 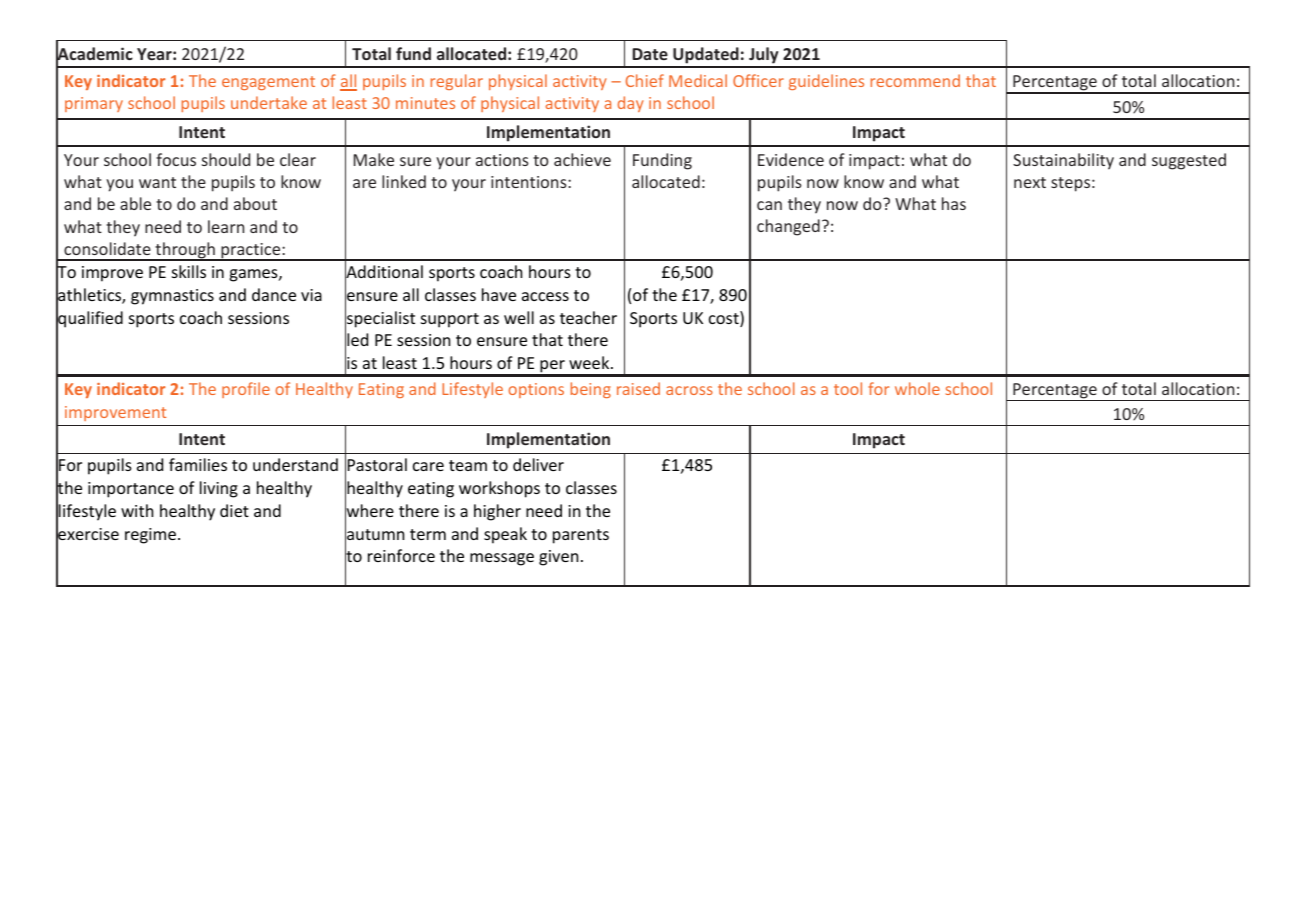 What do you see at coordinates (246, 390) in the screenshot?
I see `profile` at bounding box center [246, 390].
